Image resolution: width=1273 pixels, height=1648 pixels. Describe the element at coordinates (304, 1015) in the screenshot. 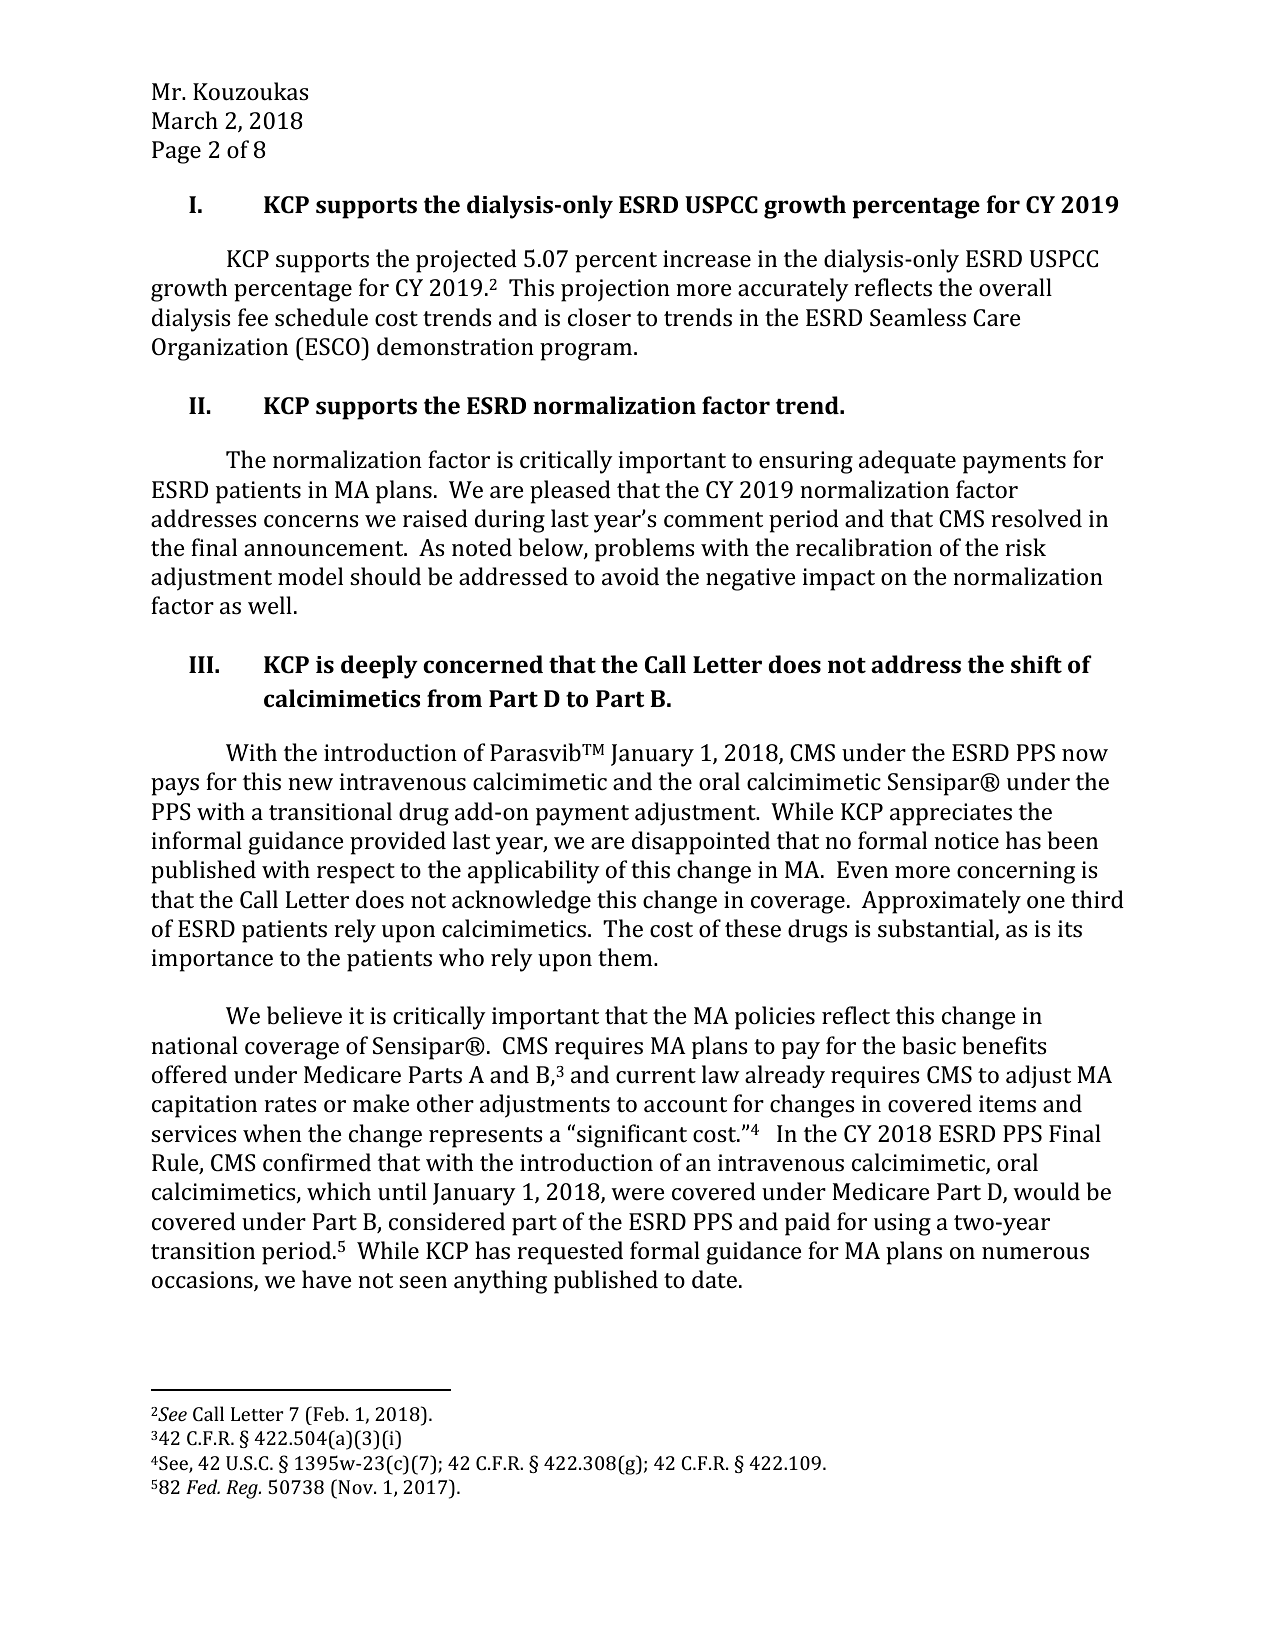

I see `believe` at that location.
